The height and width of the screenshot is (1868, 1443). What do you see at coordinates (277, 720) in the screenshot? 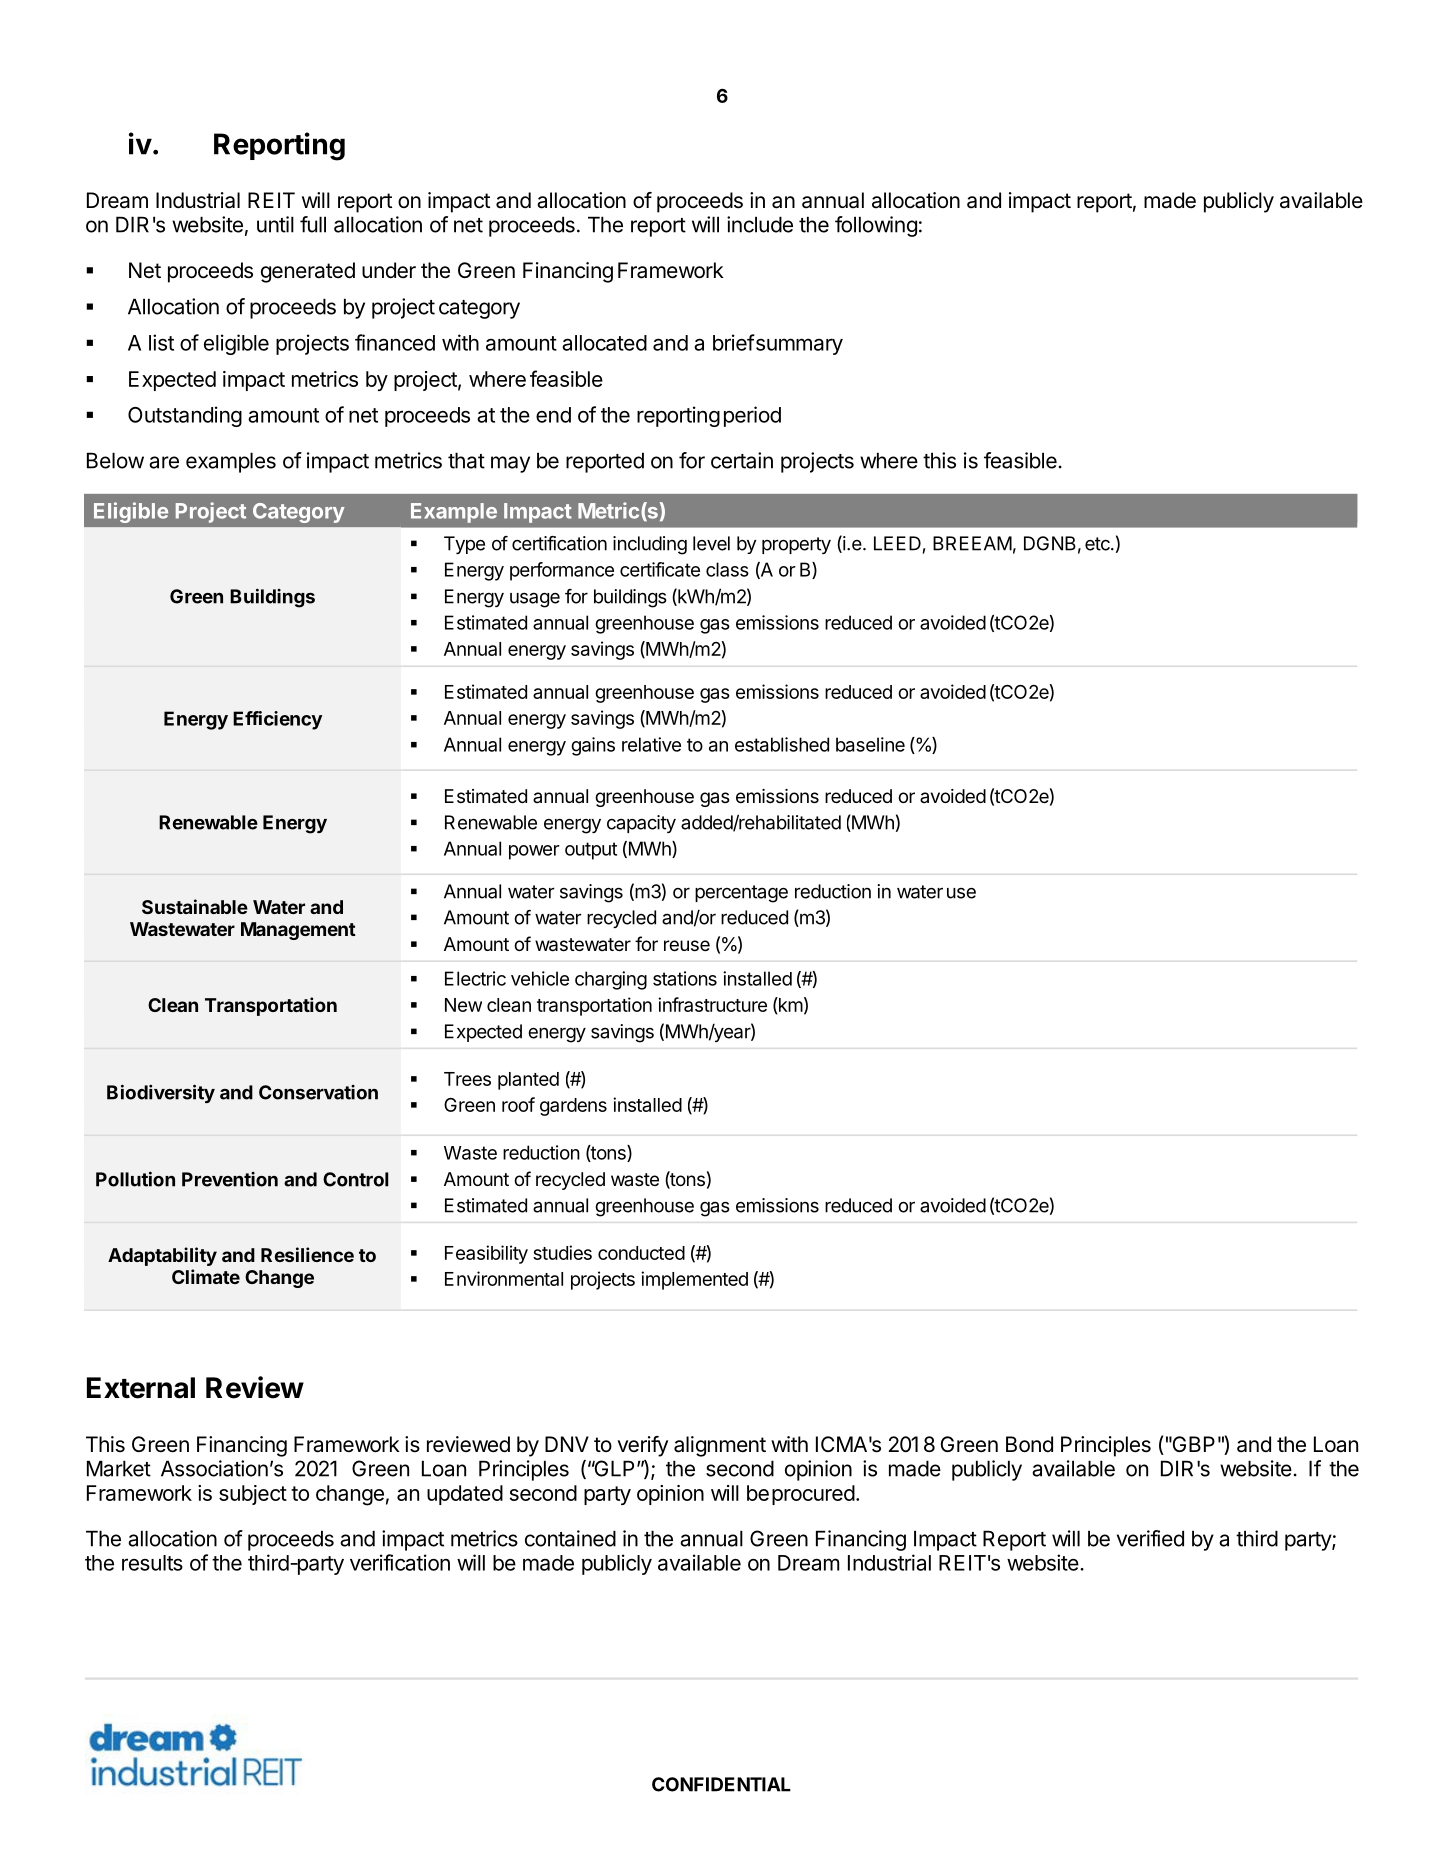
I see `Efficiency` at bounding box center [277, 720].
